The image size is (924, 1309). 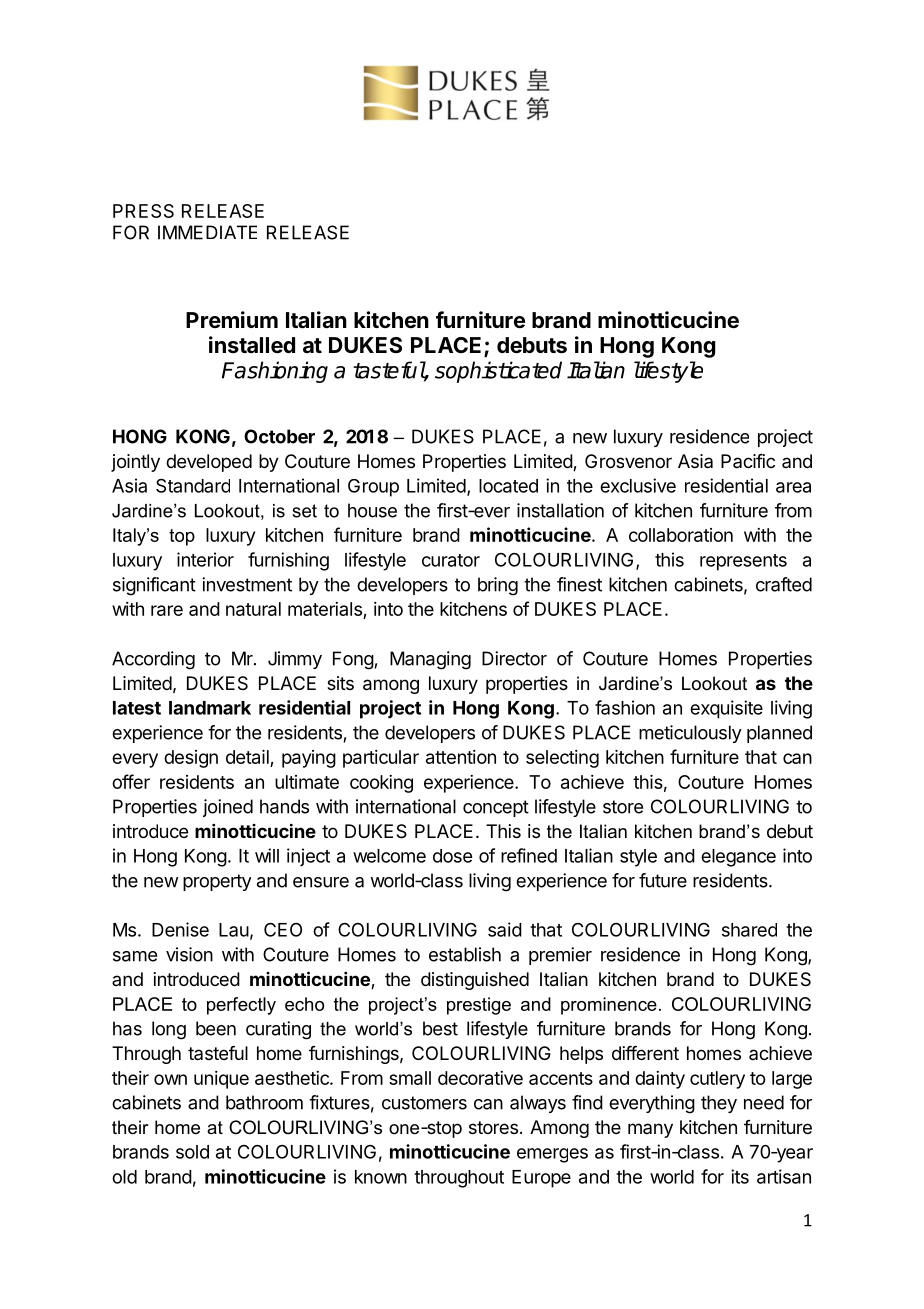 What do you see at coordinates (451, 560) in the image?
I see `curator` at bounding box center [451, 560].
